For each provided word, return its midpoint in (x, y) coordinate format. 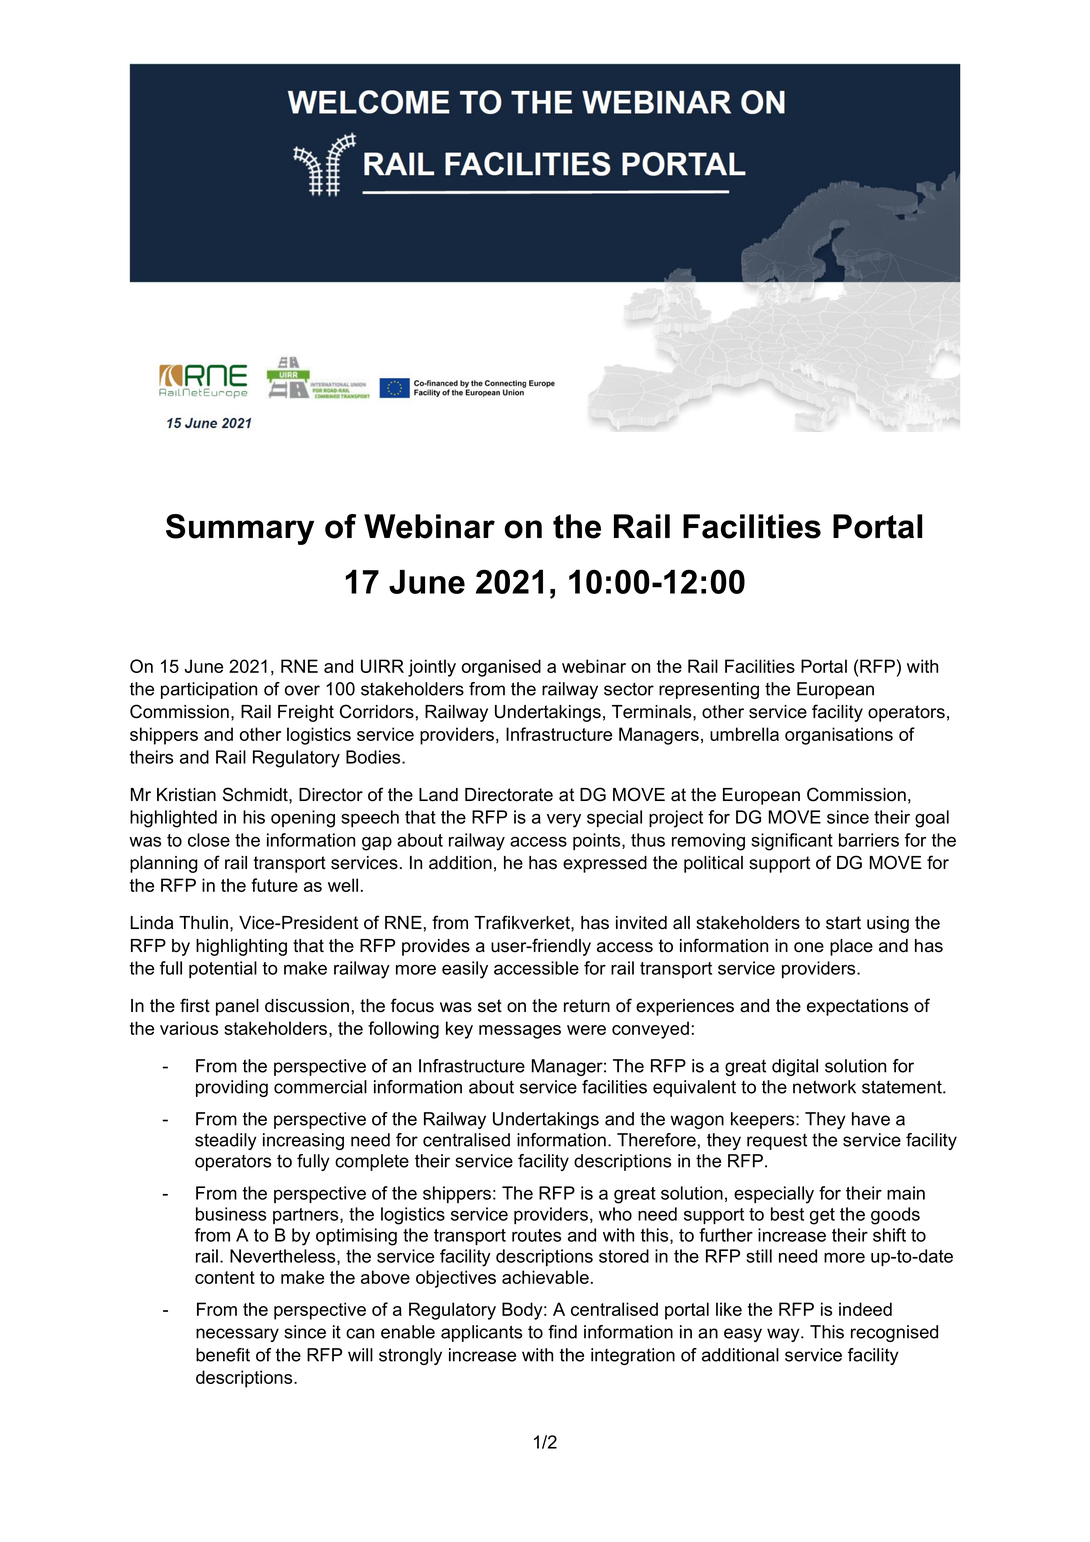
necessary (237, 1335)
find (562, 1332)
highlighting (241, 947)
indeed (865, 1309)
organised (501, 668)
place (851, 947)
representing (709, 690)
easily (465, 970)
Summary (240, 529)
